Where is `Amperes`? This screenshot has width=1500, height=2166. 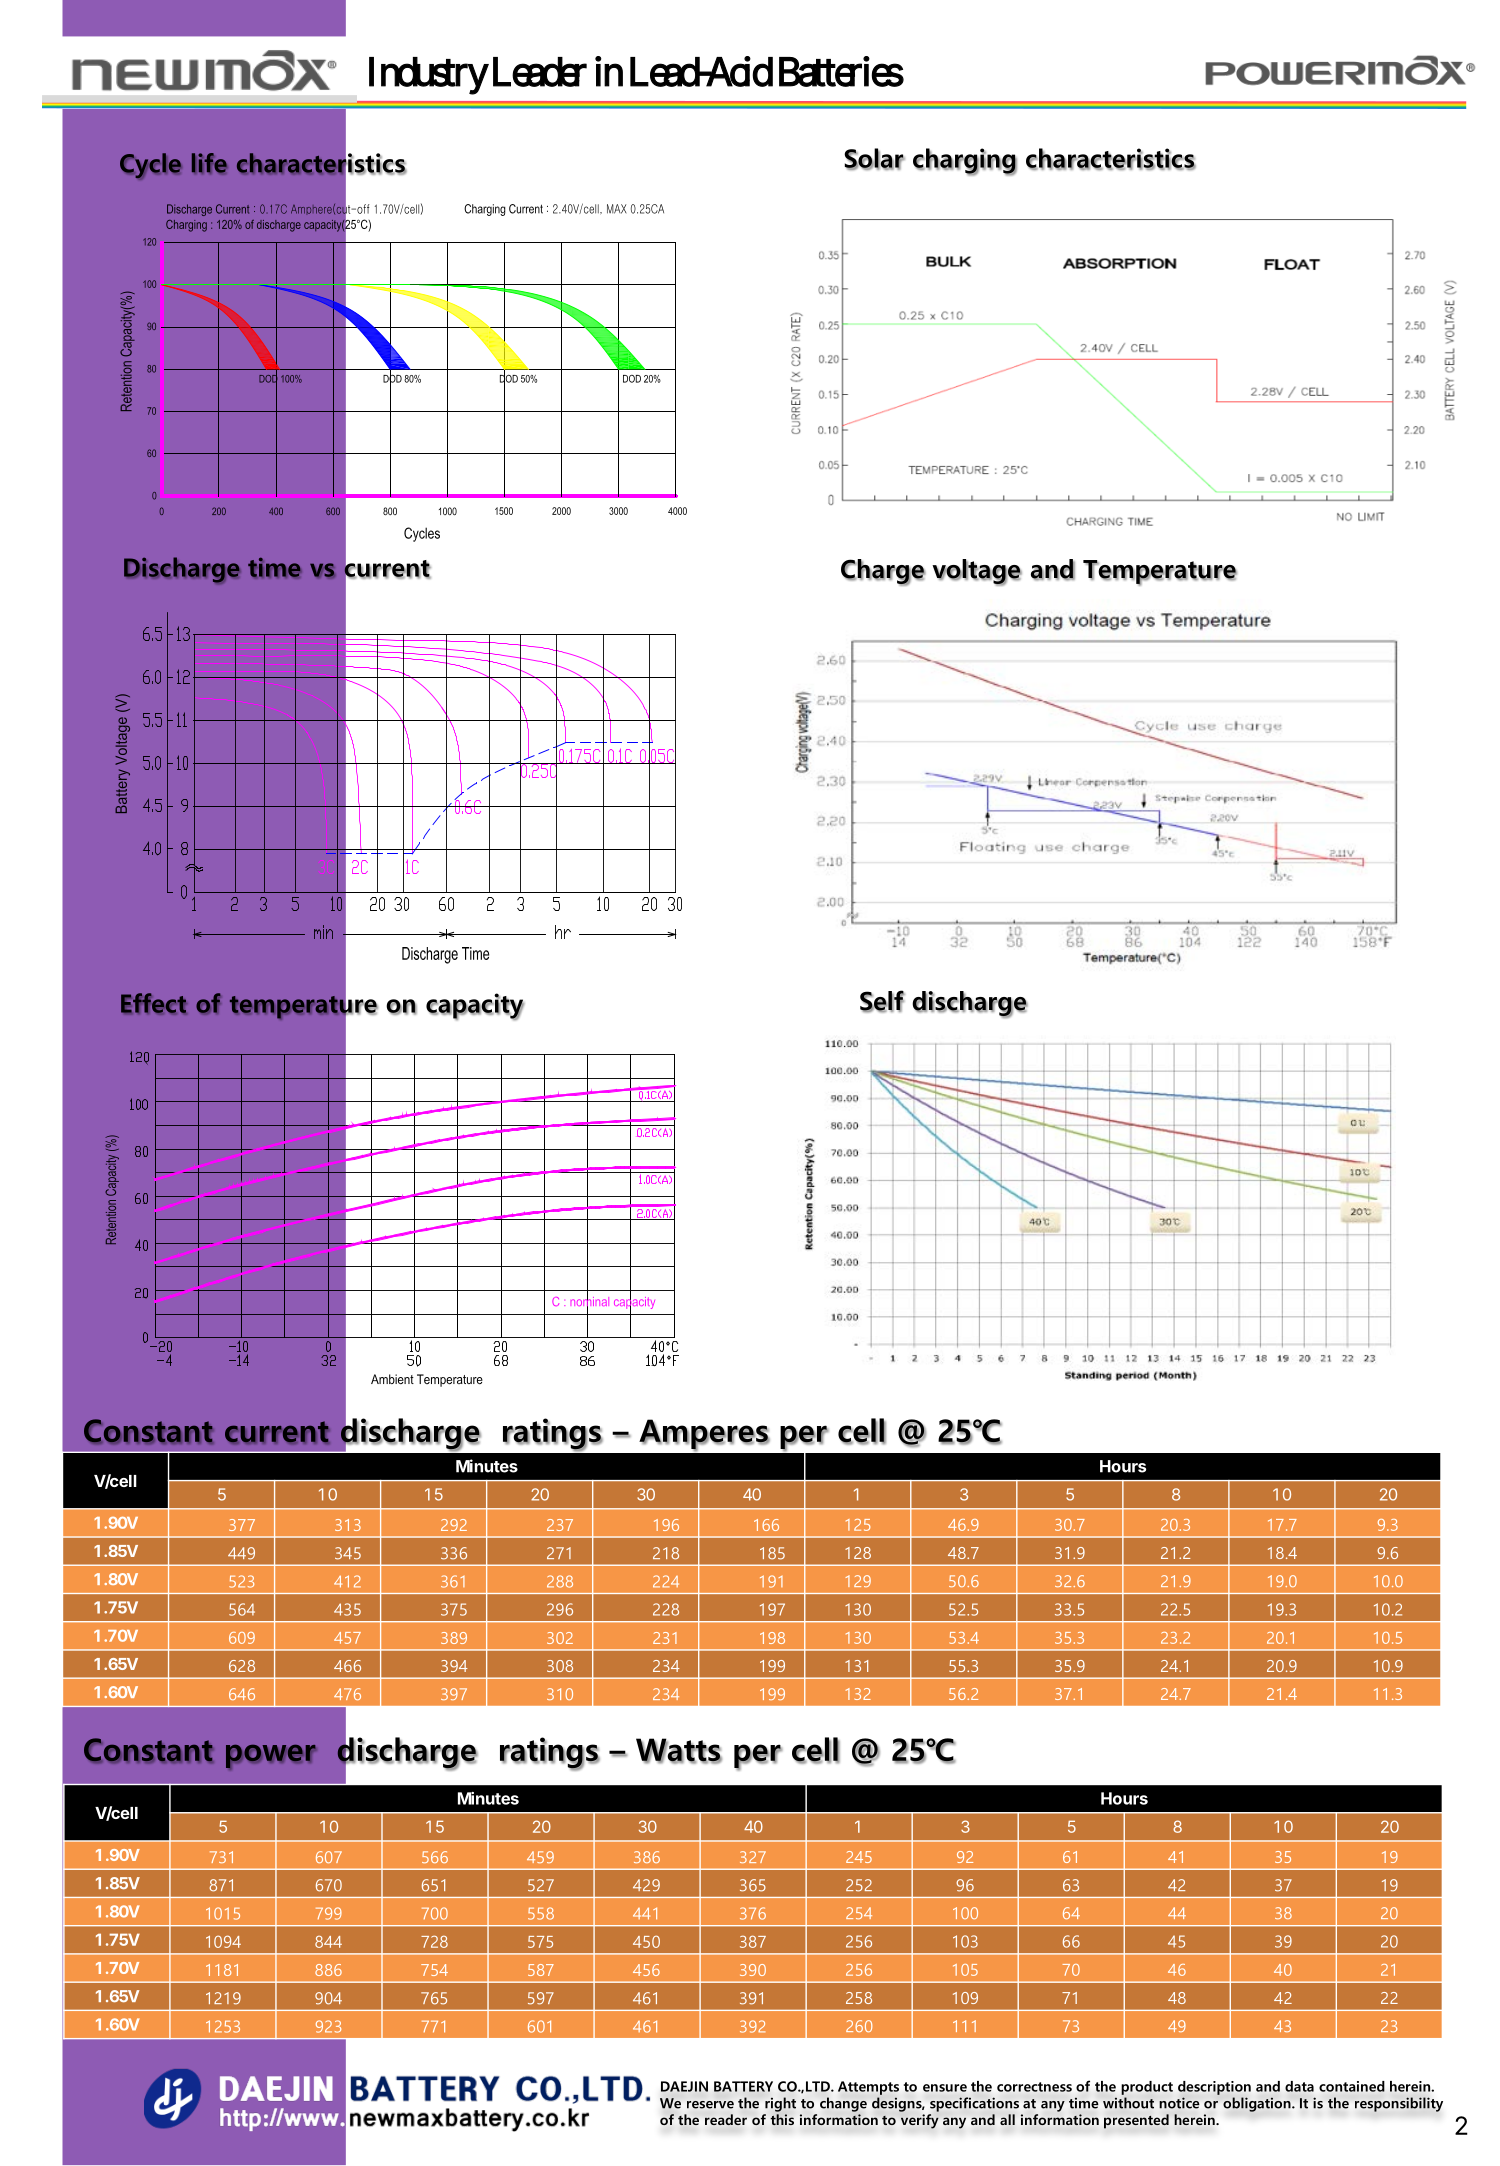 Amperes is located at coordinates (704, 1435).
